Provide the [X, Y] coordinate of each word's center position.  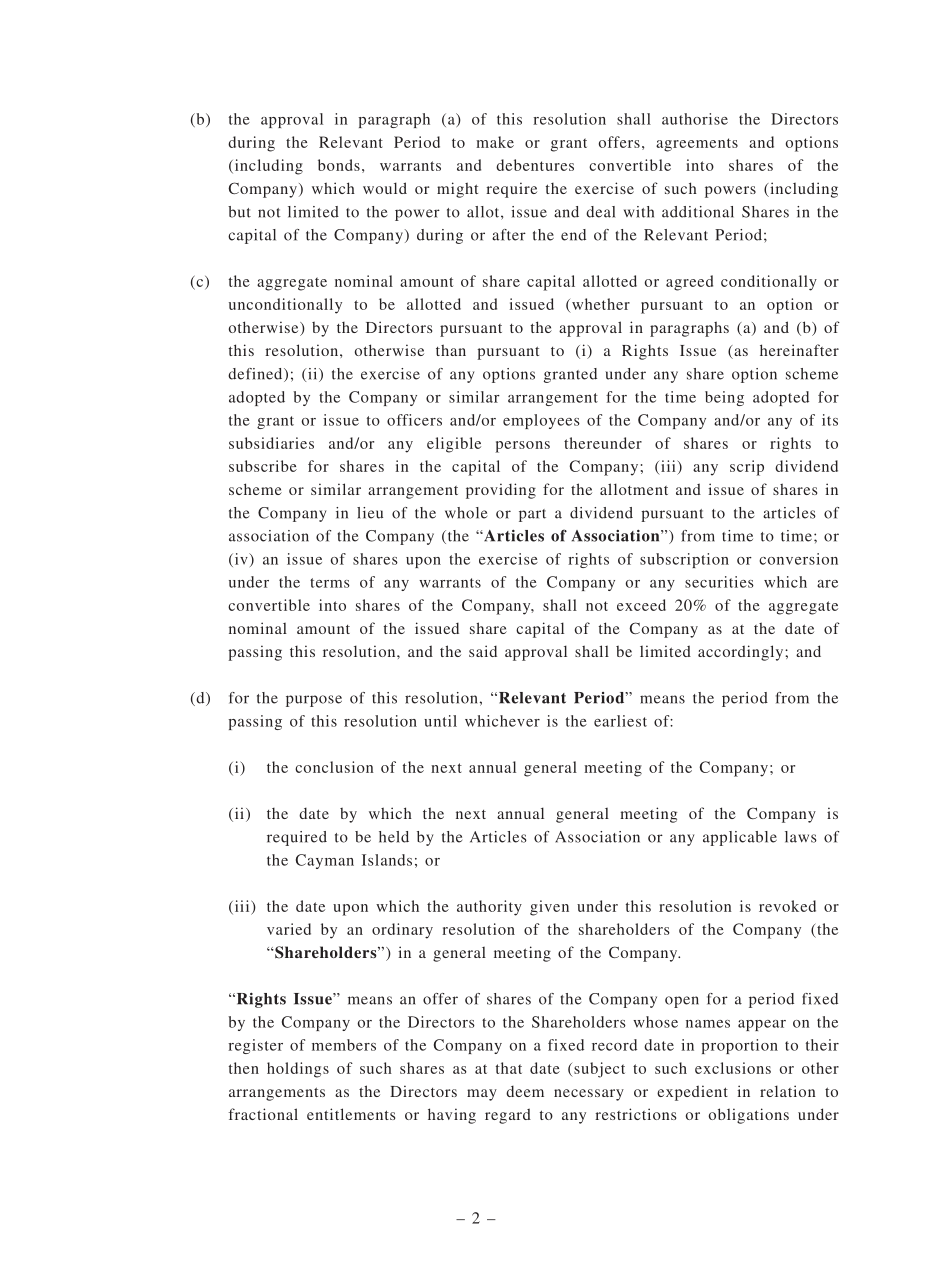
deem [525, 1091]
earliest [620, 721]
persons [522, 447]
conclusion [334, 767]
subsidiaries [271, 443]
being [724, 398]
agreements [697, 145]
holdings [298, 1070]
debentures [535, 165]
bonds [339, 165]
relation [788, 1091]
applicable [740, 838]
